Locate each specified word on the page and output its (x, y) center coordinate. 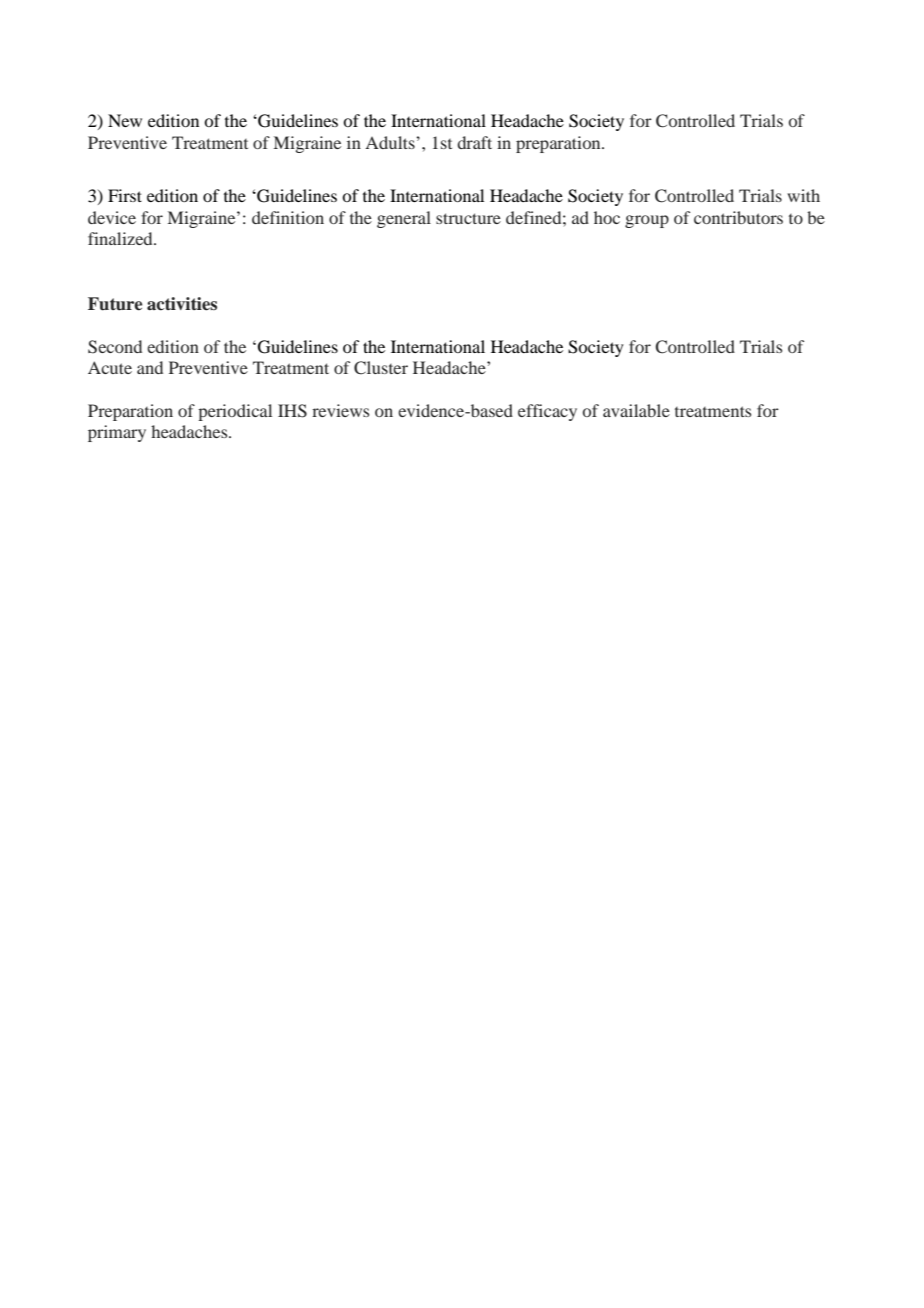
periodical (235, 412)
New (125, 120)
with (803, 195)
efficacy (547, 412)
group (647, 221)
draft (474, 142)
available (636, 410)
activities (182, 304)
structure (468, 218)
